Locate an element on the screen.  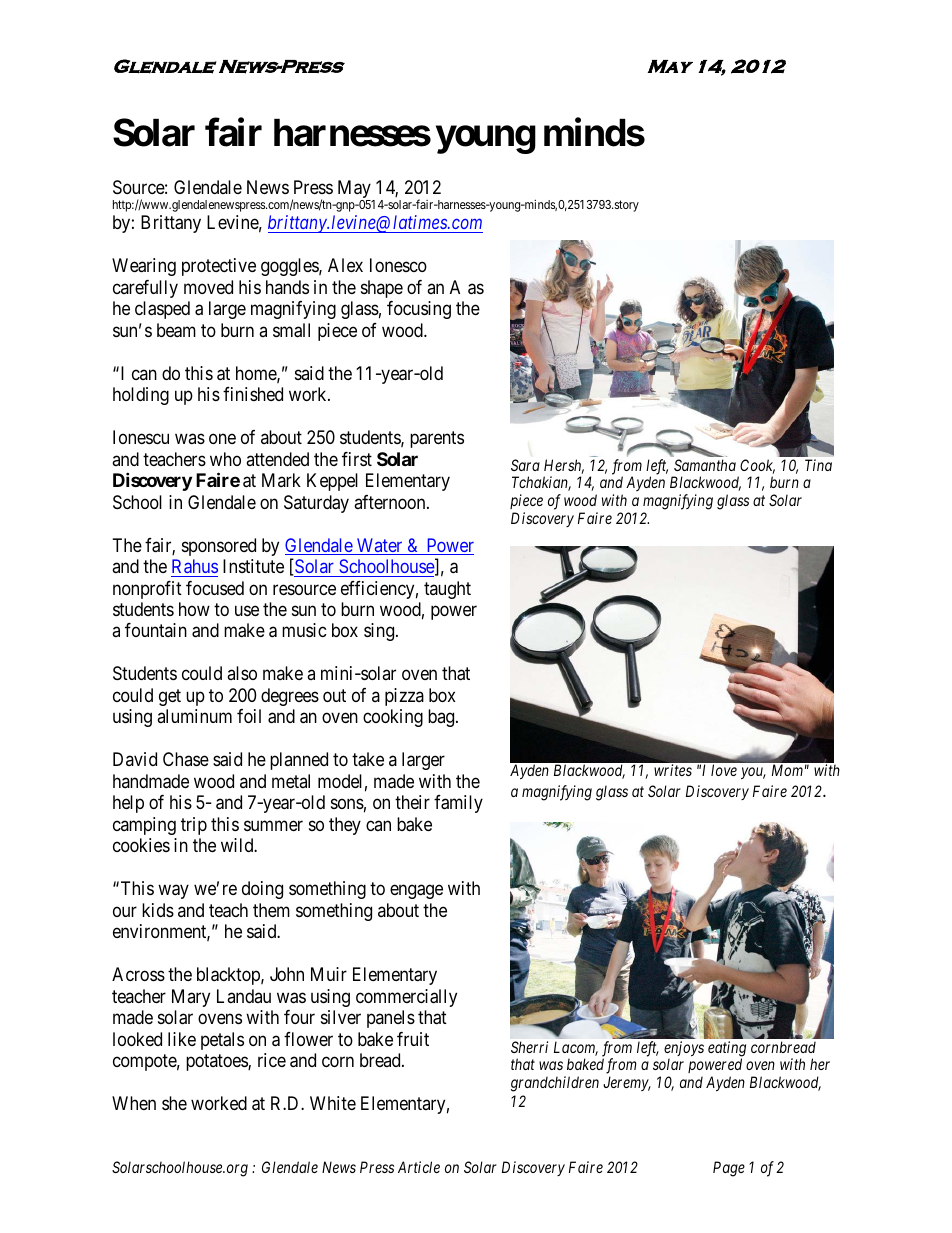
moved is located at coordinates (208, 287).
